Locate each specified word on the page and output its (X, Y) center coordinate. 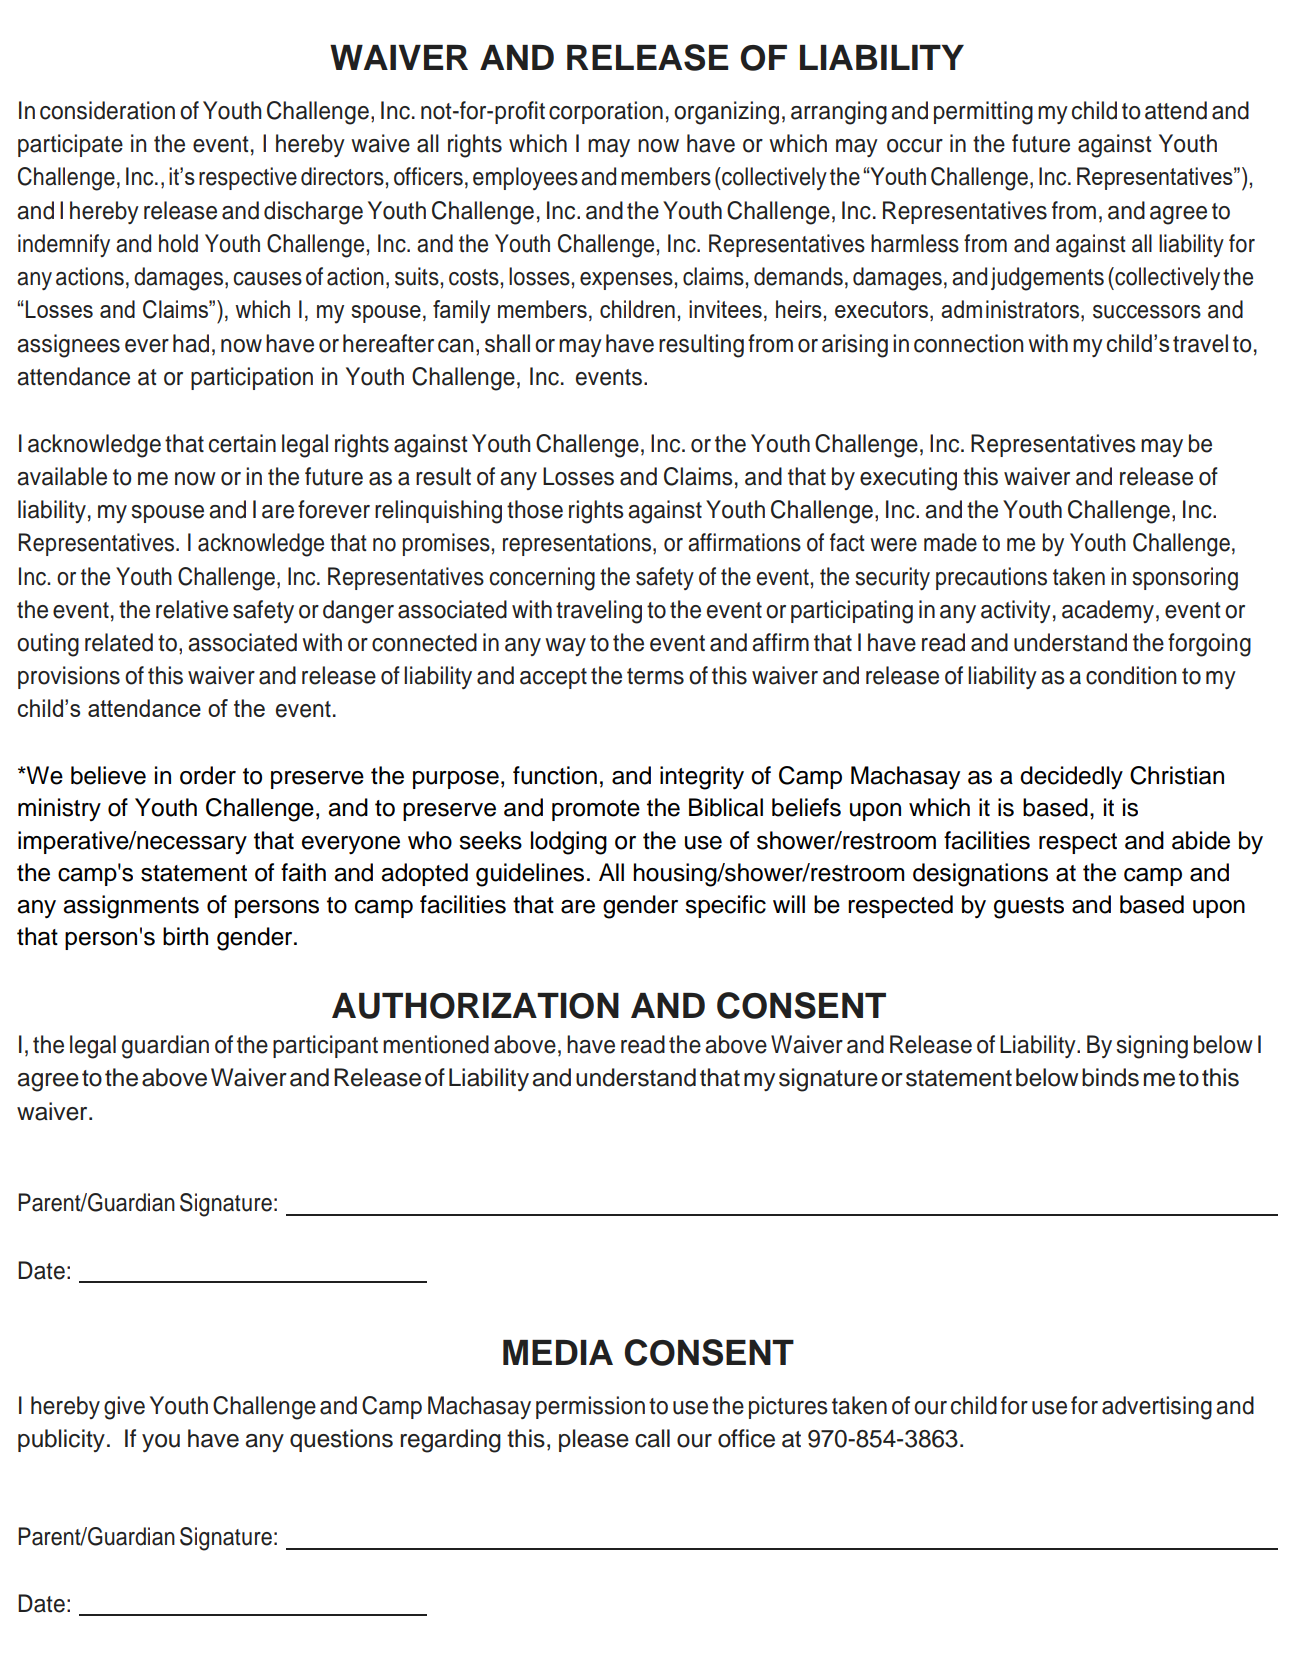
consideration (107, 110)
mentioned (436, 1044)
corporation (606, 112)
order (208, 775)
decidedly (1071, 777)
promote (596, 810)
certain (242, 443)
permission (590, 1407)
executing (908, 479)
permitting (983, 113)
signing (1152, 1047)
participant (325, 1046)
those (535, 509)
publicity (61, 1440)
